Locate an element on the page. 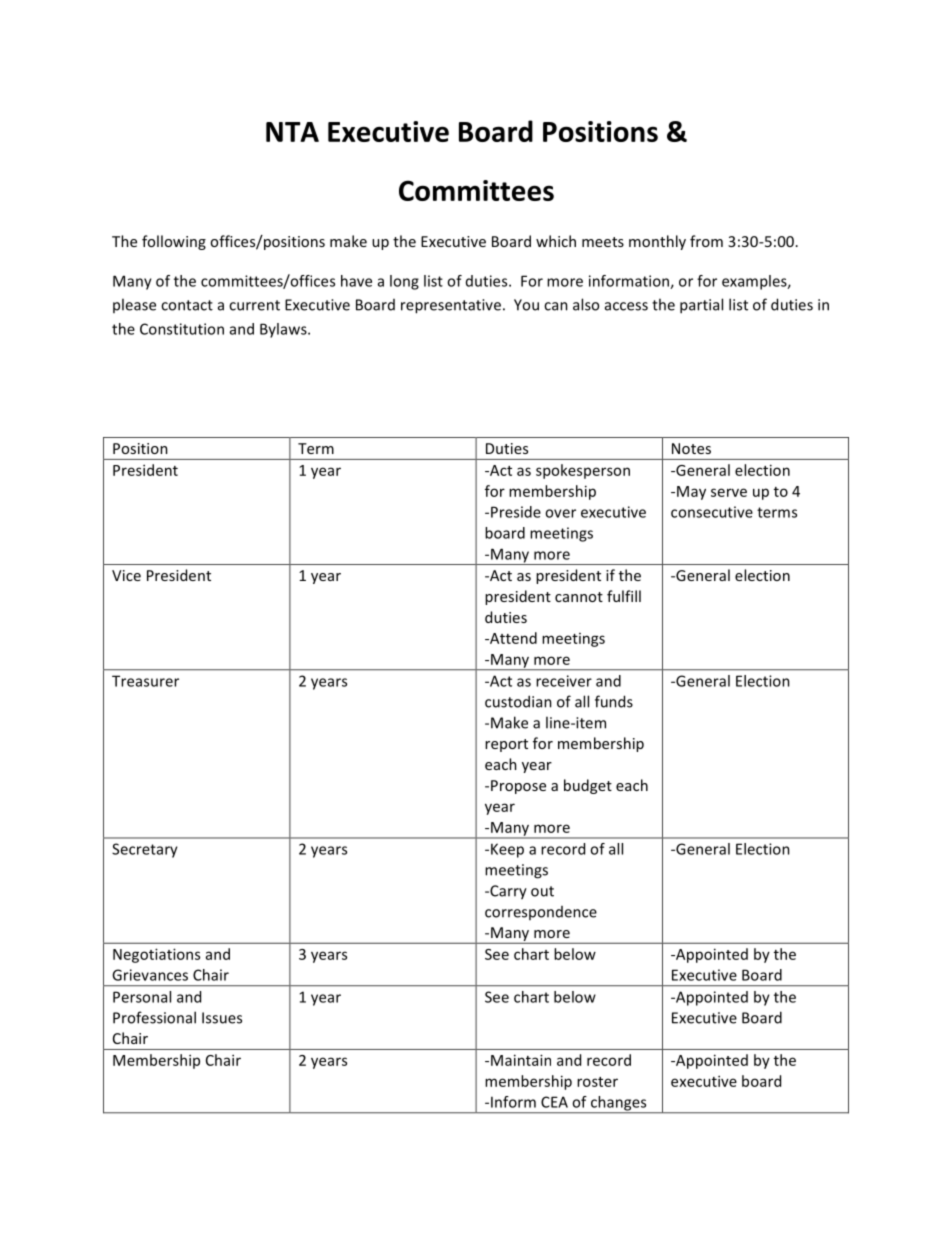 The height and width of the image is (1233, 952). Attend is located at coordinates (512, 638).
